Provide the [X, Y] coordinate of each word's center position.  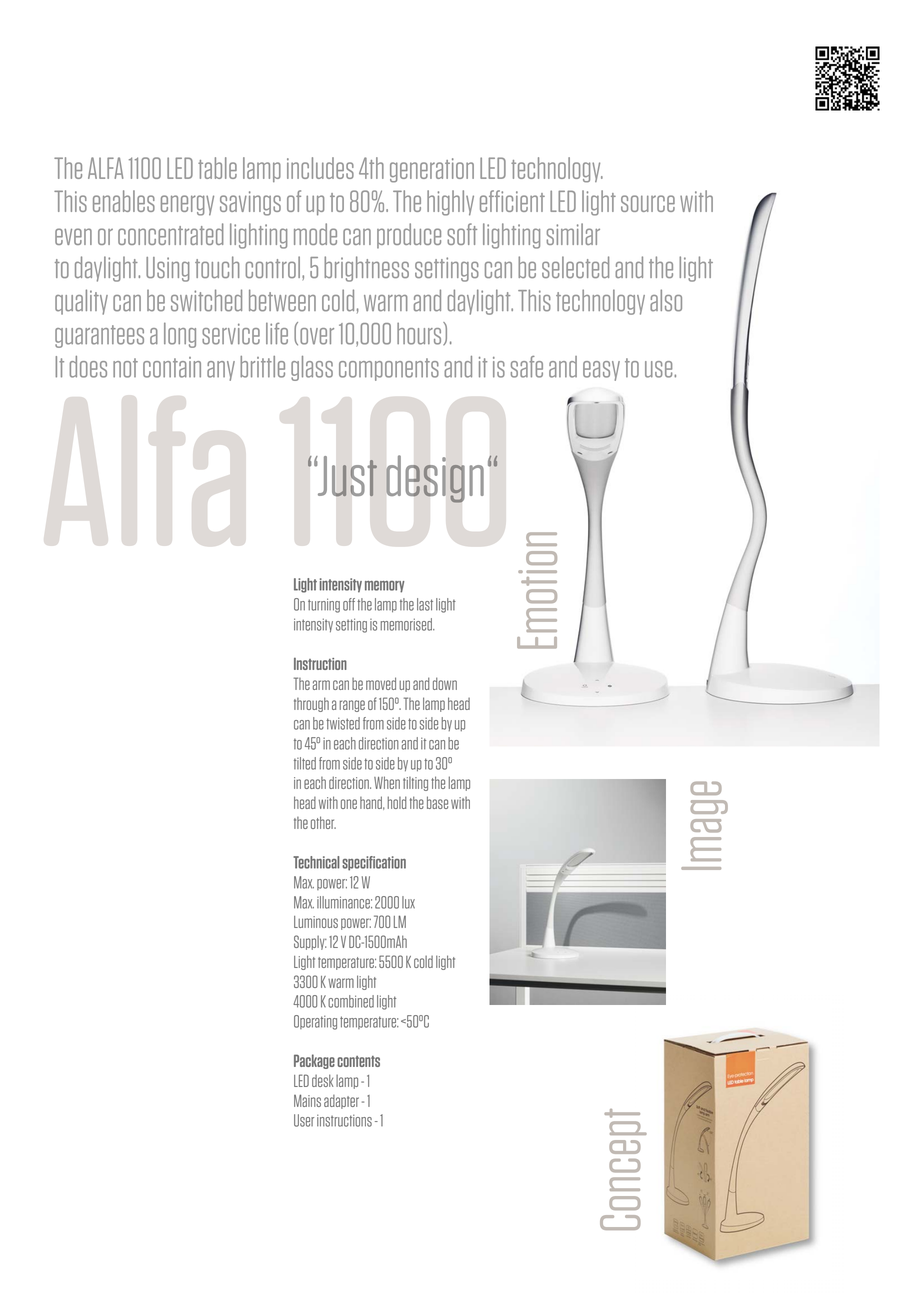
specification [374, 863]
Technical [316, 862]
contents [358, 1061]
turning [324, 605]
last [425, 604]
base [437, 802]
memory [384, 587]
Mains [307, 1100]
